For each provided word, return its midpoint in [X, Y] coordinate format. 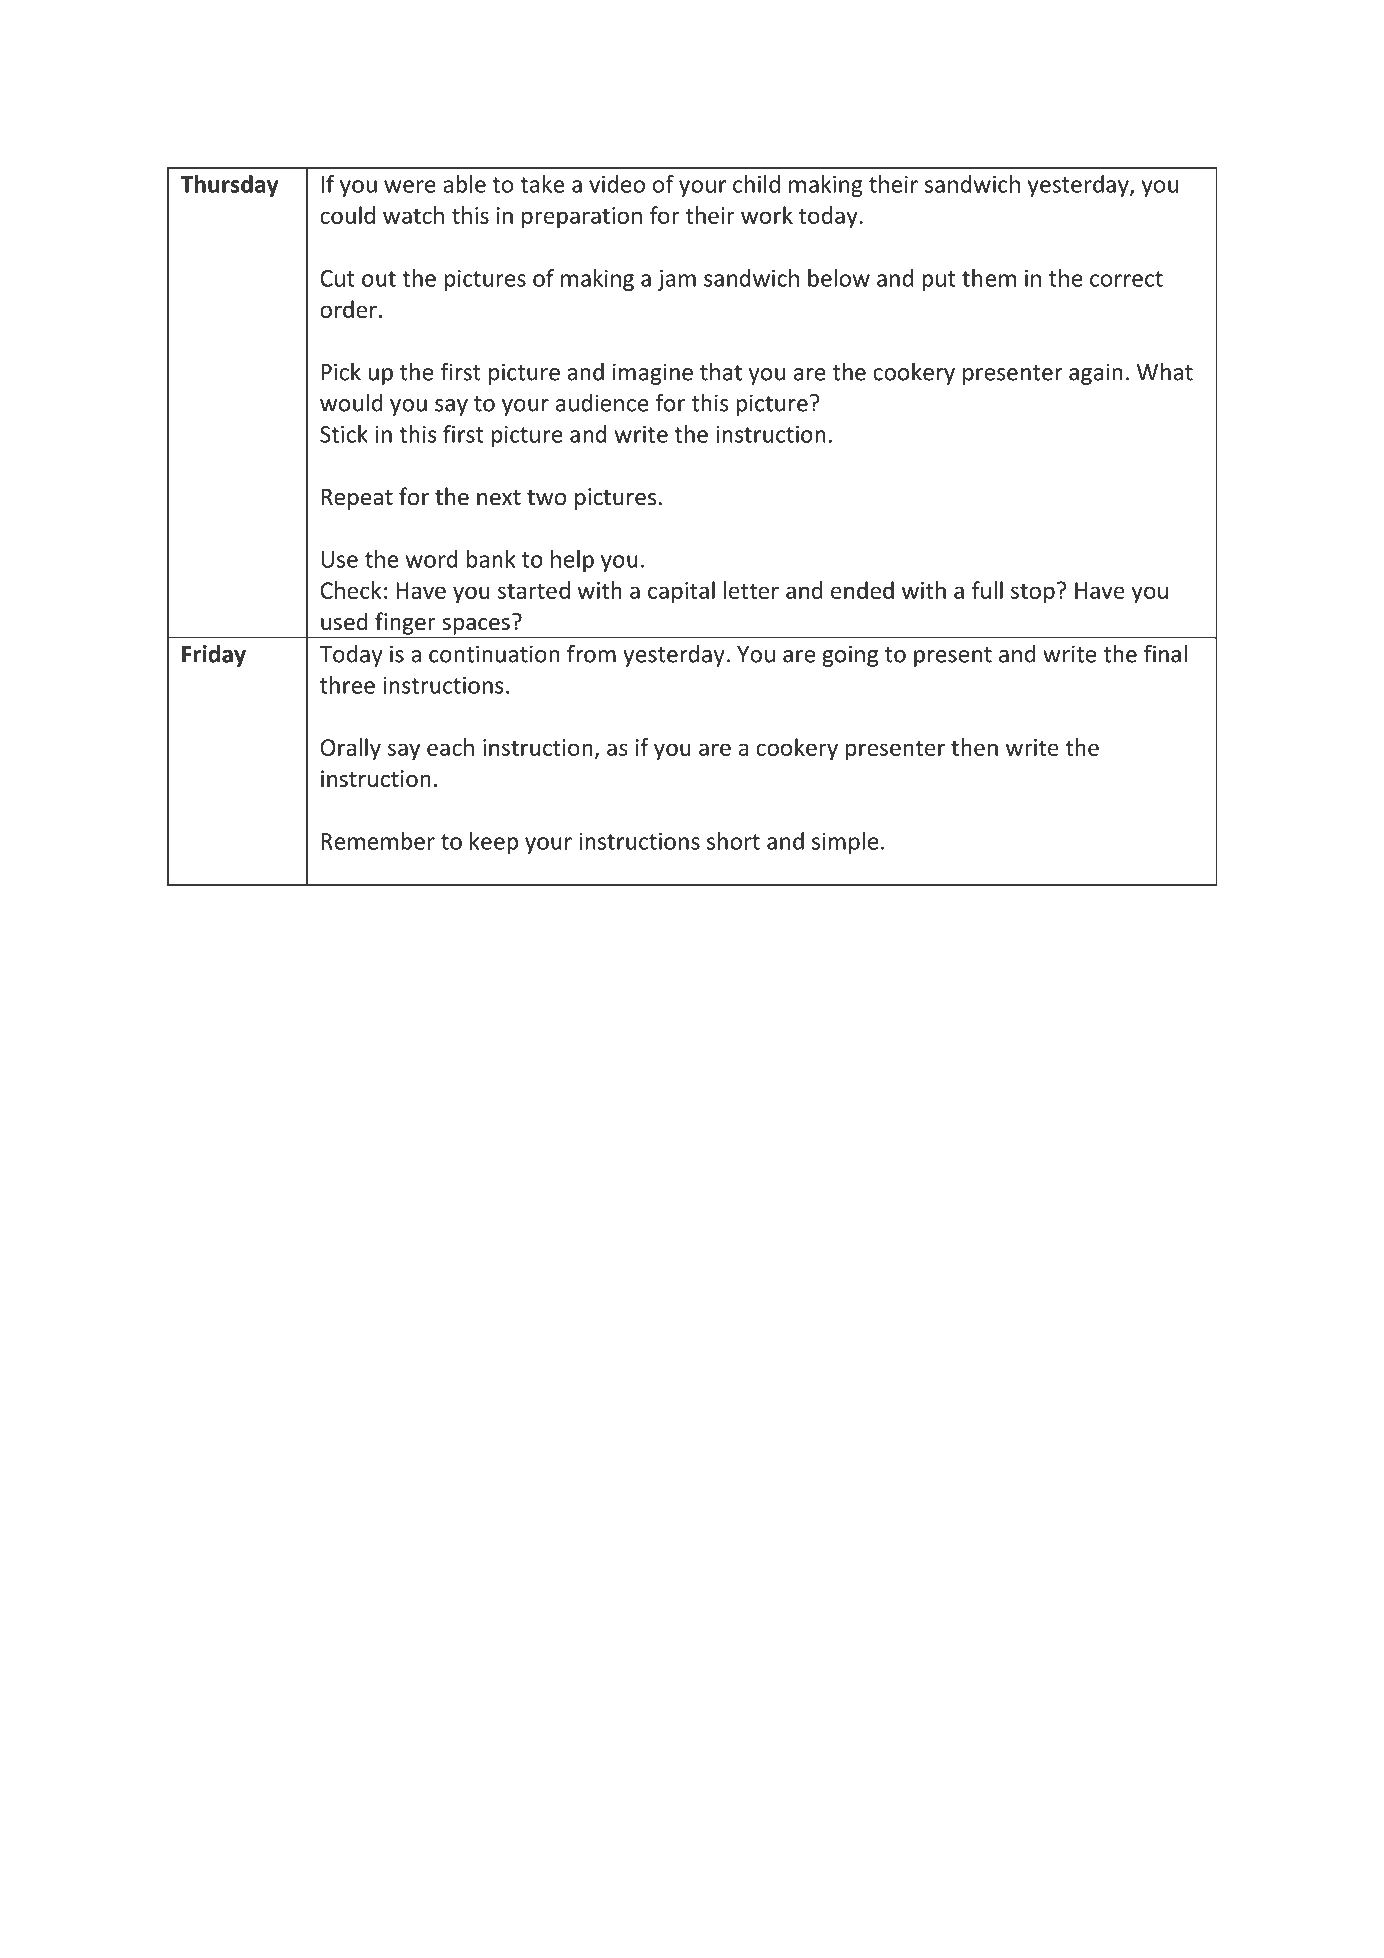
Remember [378, 841]
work [767, 215]
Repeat [357, 499]
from [591, 653]
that [721, 372]
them [989, 278]
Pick [341, 371]
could [347, 215]
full [987, 590]
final [1165, 653]
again [1096, 374]
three [347, 685]
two [546, 498]
